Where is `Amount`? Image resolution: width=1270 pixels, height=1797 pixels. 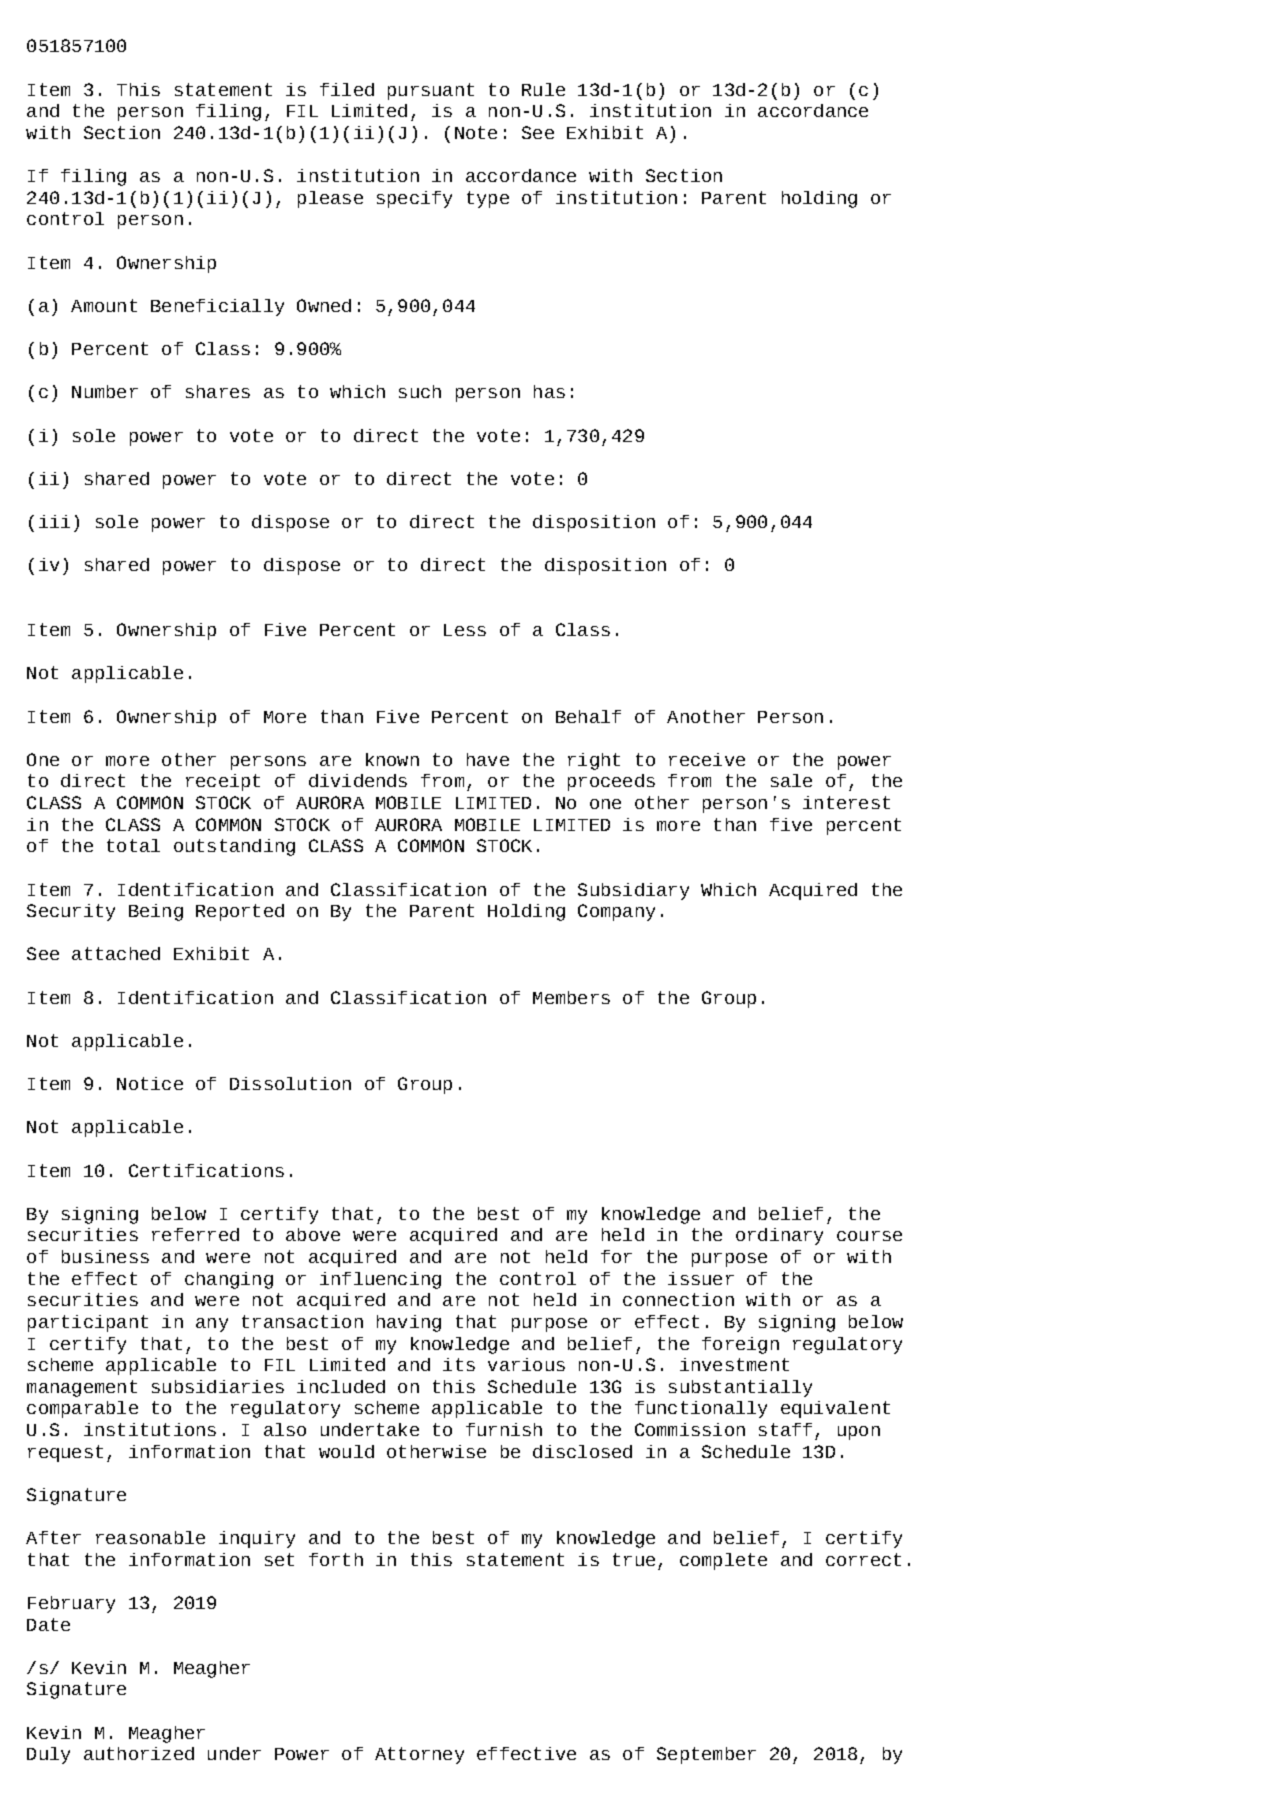 Amount is located at coordinates (104, 305).
